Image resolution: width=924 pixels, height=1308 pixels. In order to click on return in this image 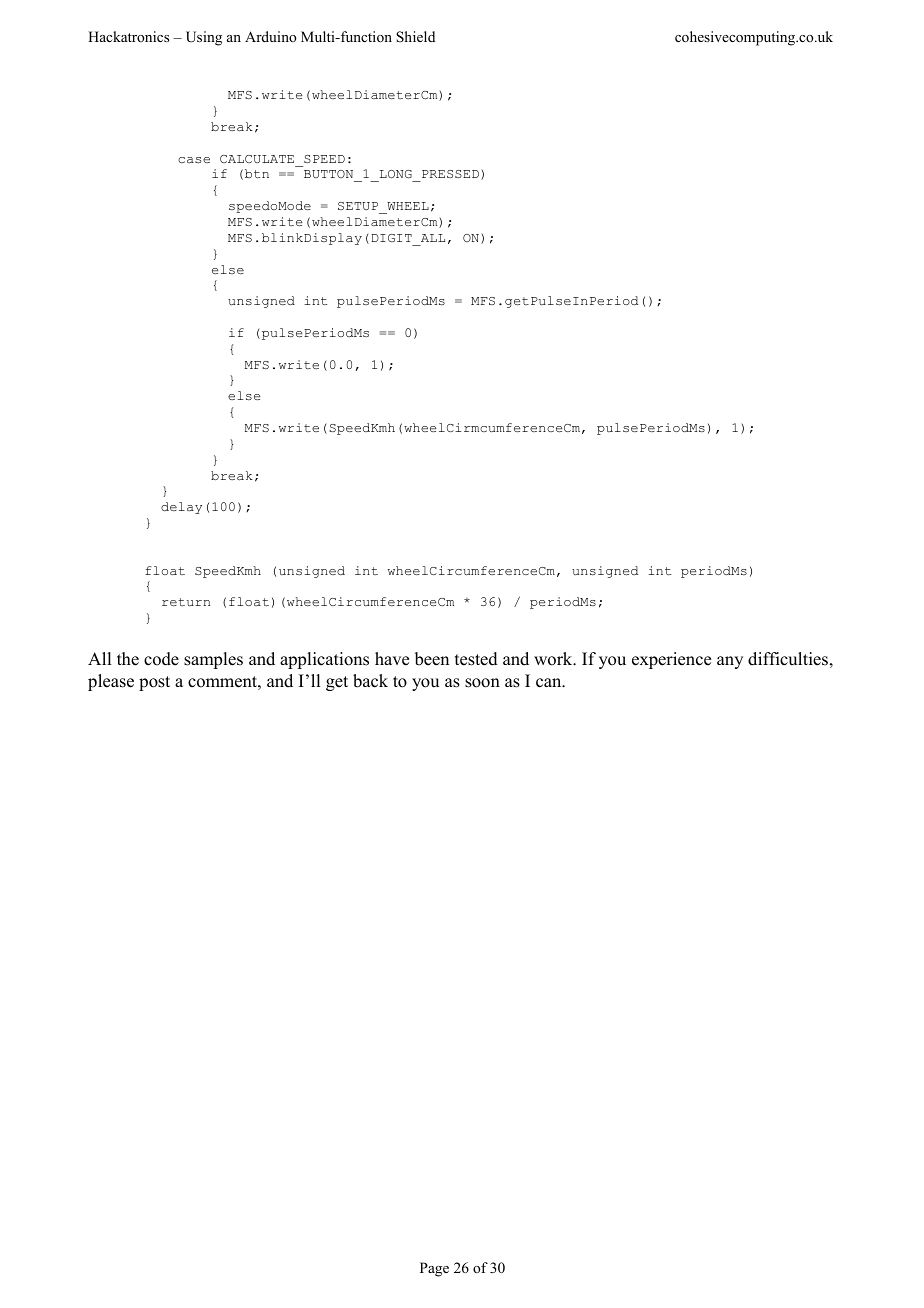, I will do `click(186, 602)`.
